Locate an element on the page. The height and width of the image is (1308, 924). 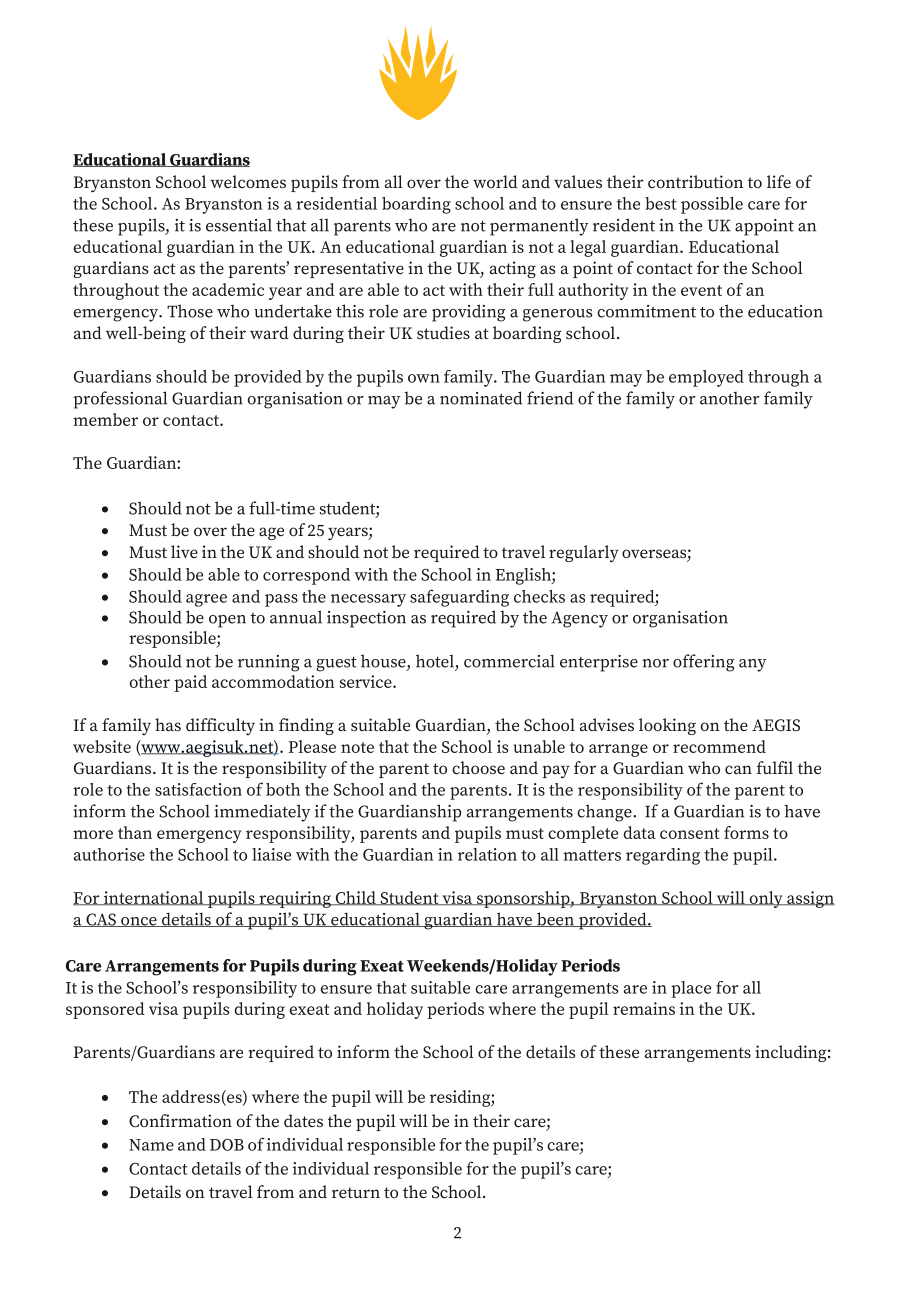
offering is located at coordinates (704, 663).
